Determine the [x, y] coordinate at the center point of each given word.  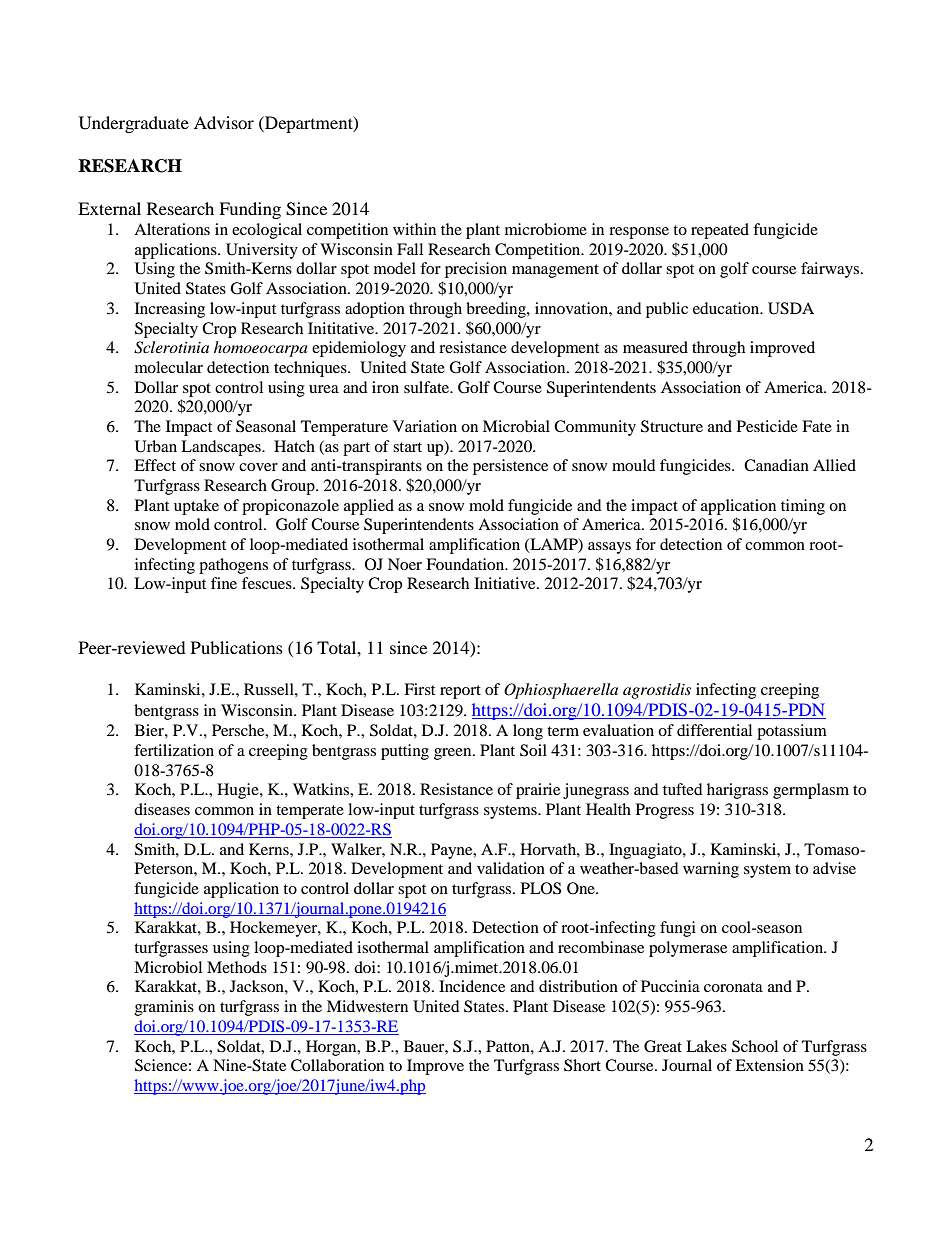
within [414, 229]
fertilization [174, 750]
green [454, 754]
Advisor [224, 122]
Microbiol [168, 967]
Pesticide [767, 426]
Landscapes [222, 448]
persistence [510, 467]
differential [714, 730]
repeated [720, 231]
